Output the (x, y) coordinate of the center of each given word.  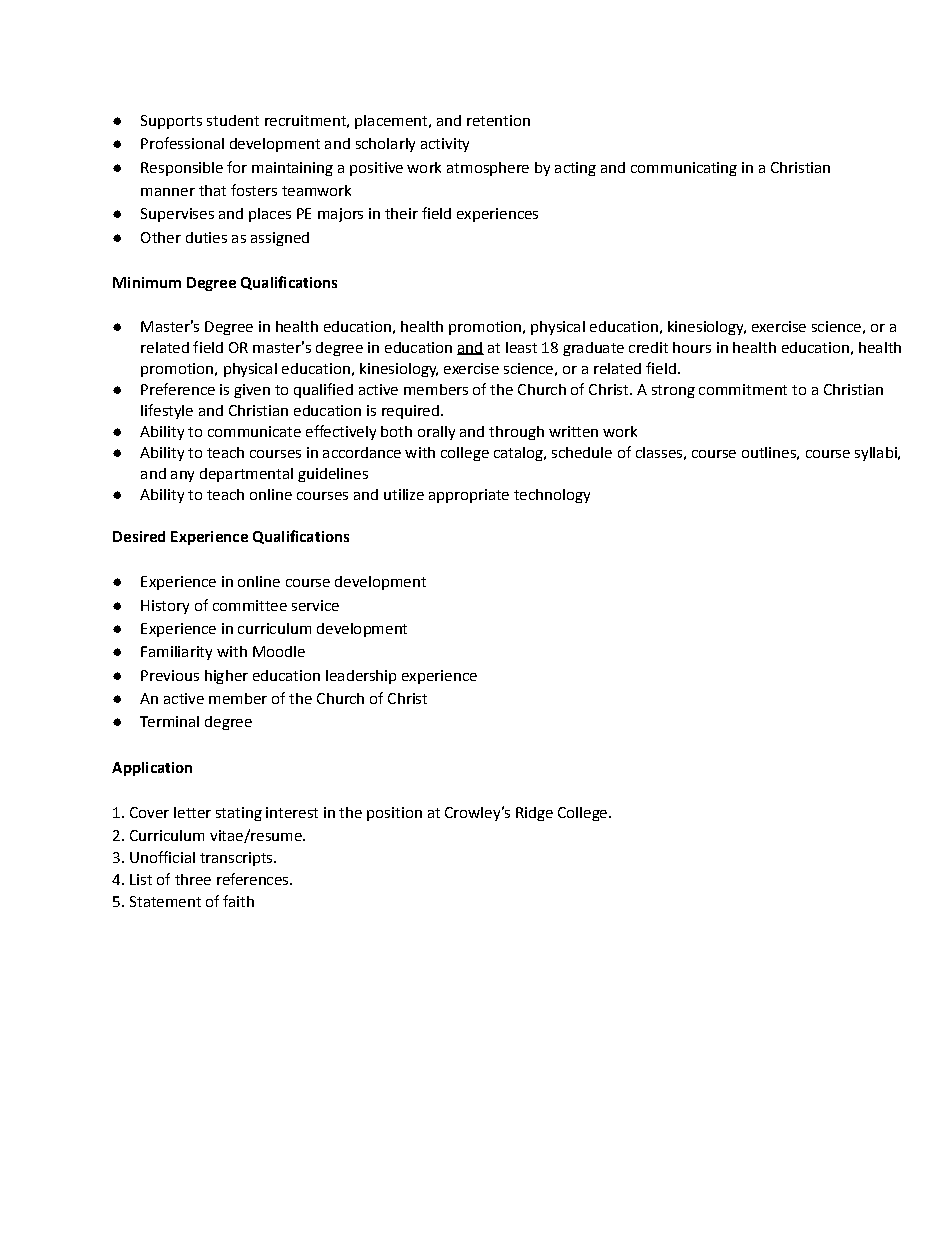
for (237, 167)
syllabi (877, 454)
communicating (684, 169)
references (254, 879)
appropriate (469, 496)
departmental (246, 475)
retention (498, 120)
